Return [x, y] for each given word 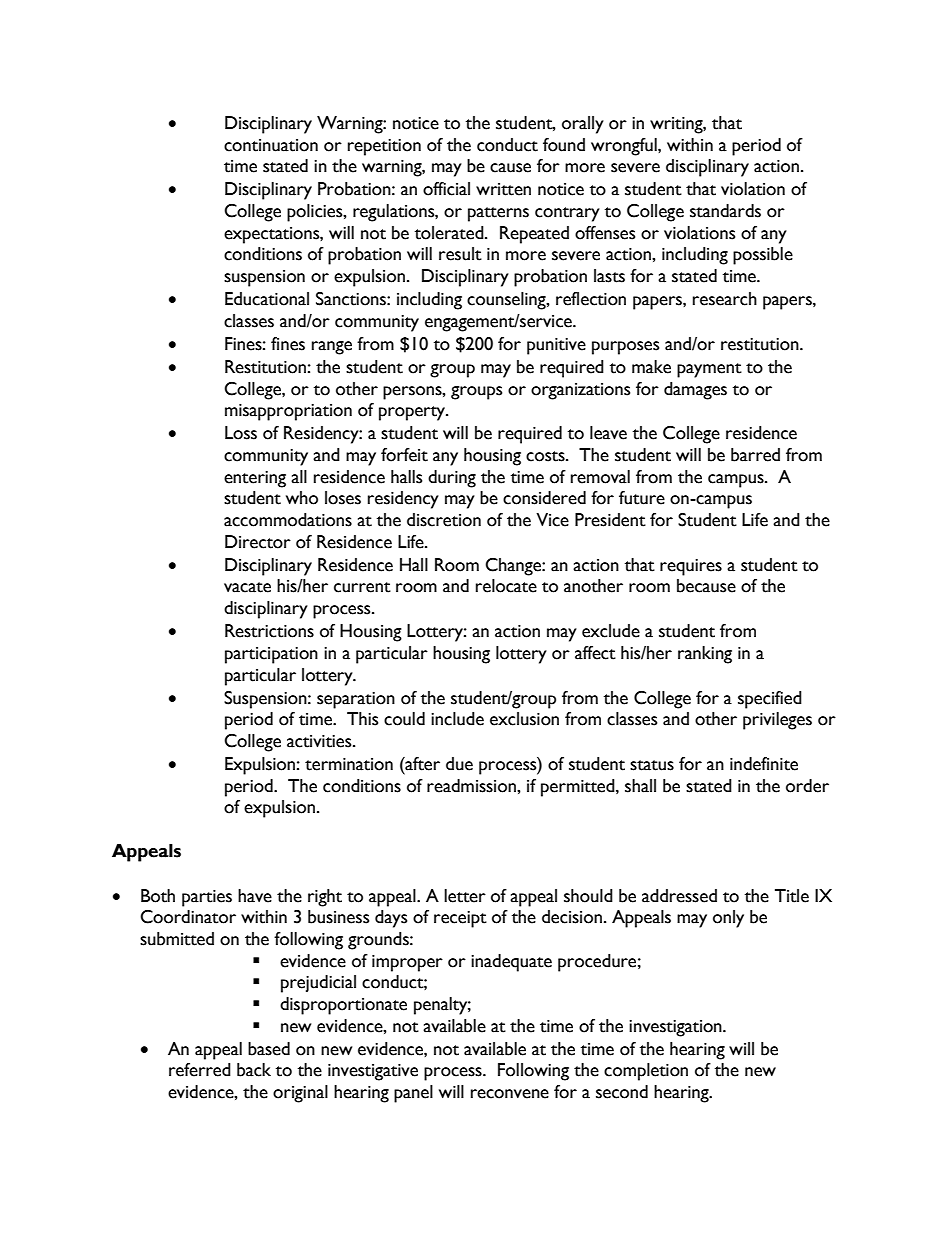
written [503, 189]
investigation [676, 1028]
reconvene [510, 1094]
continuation [271, 145]
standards [725, 211]
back [254, 1070]
